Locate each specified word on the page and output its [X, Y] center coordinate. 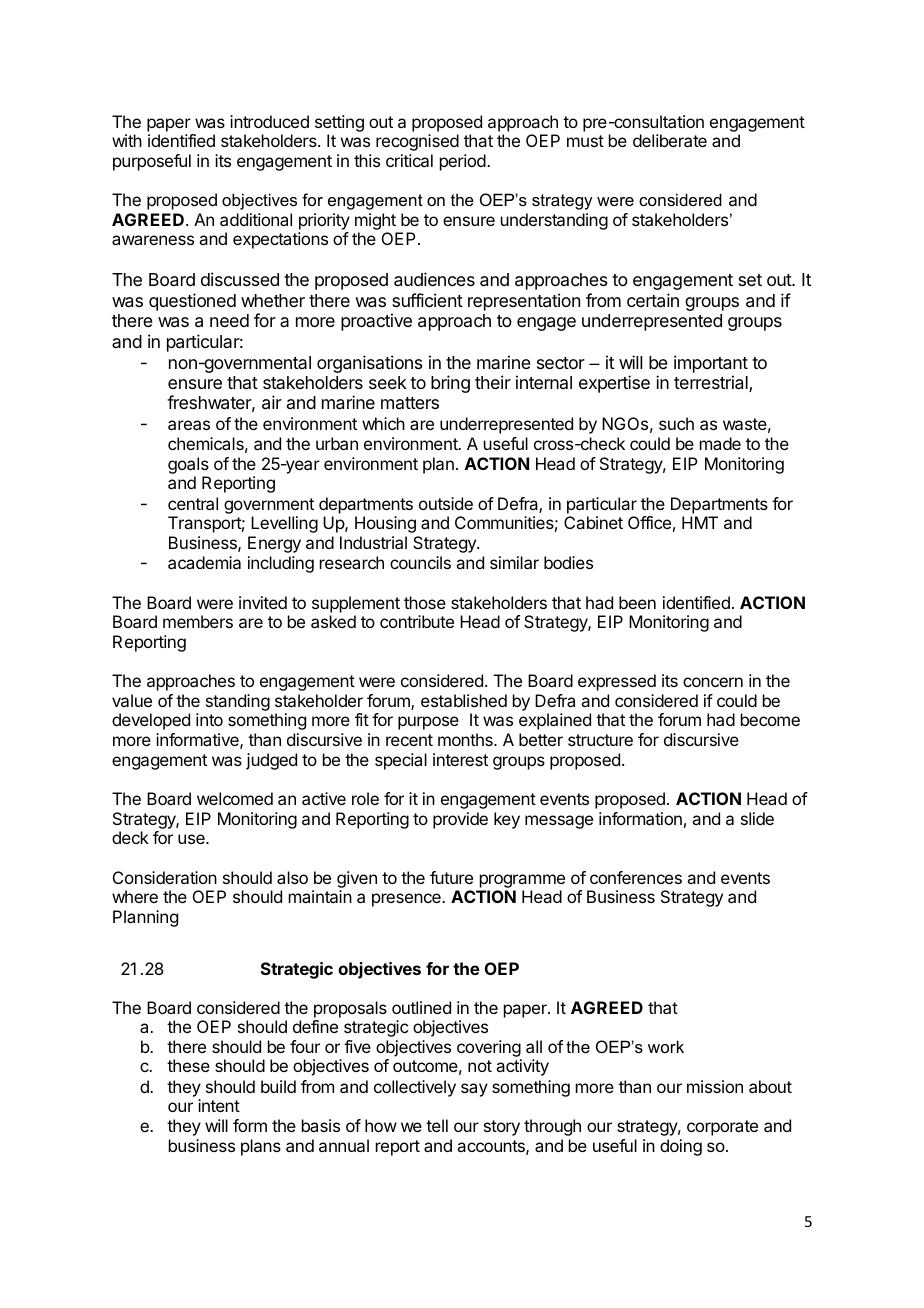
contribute [417, 621]
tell [437, 1125]
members [198, 621]
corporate [722, 1128]
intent [219, 1105]
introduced [269, 121]
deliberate [670, 140]
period [463, 162]
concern [713, 682]
